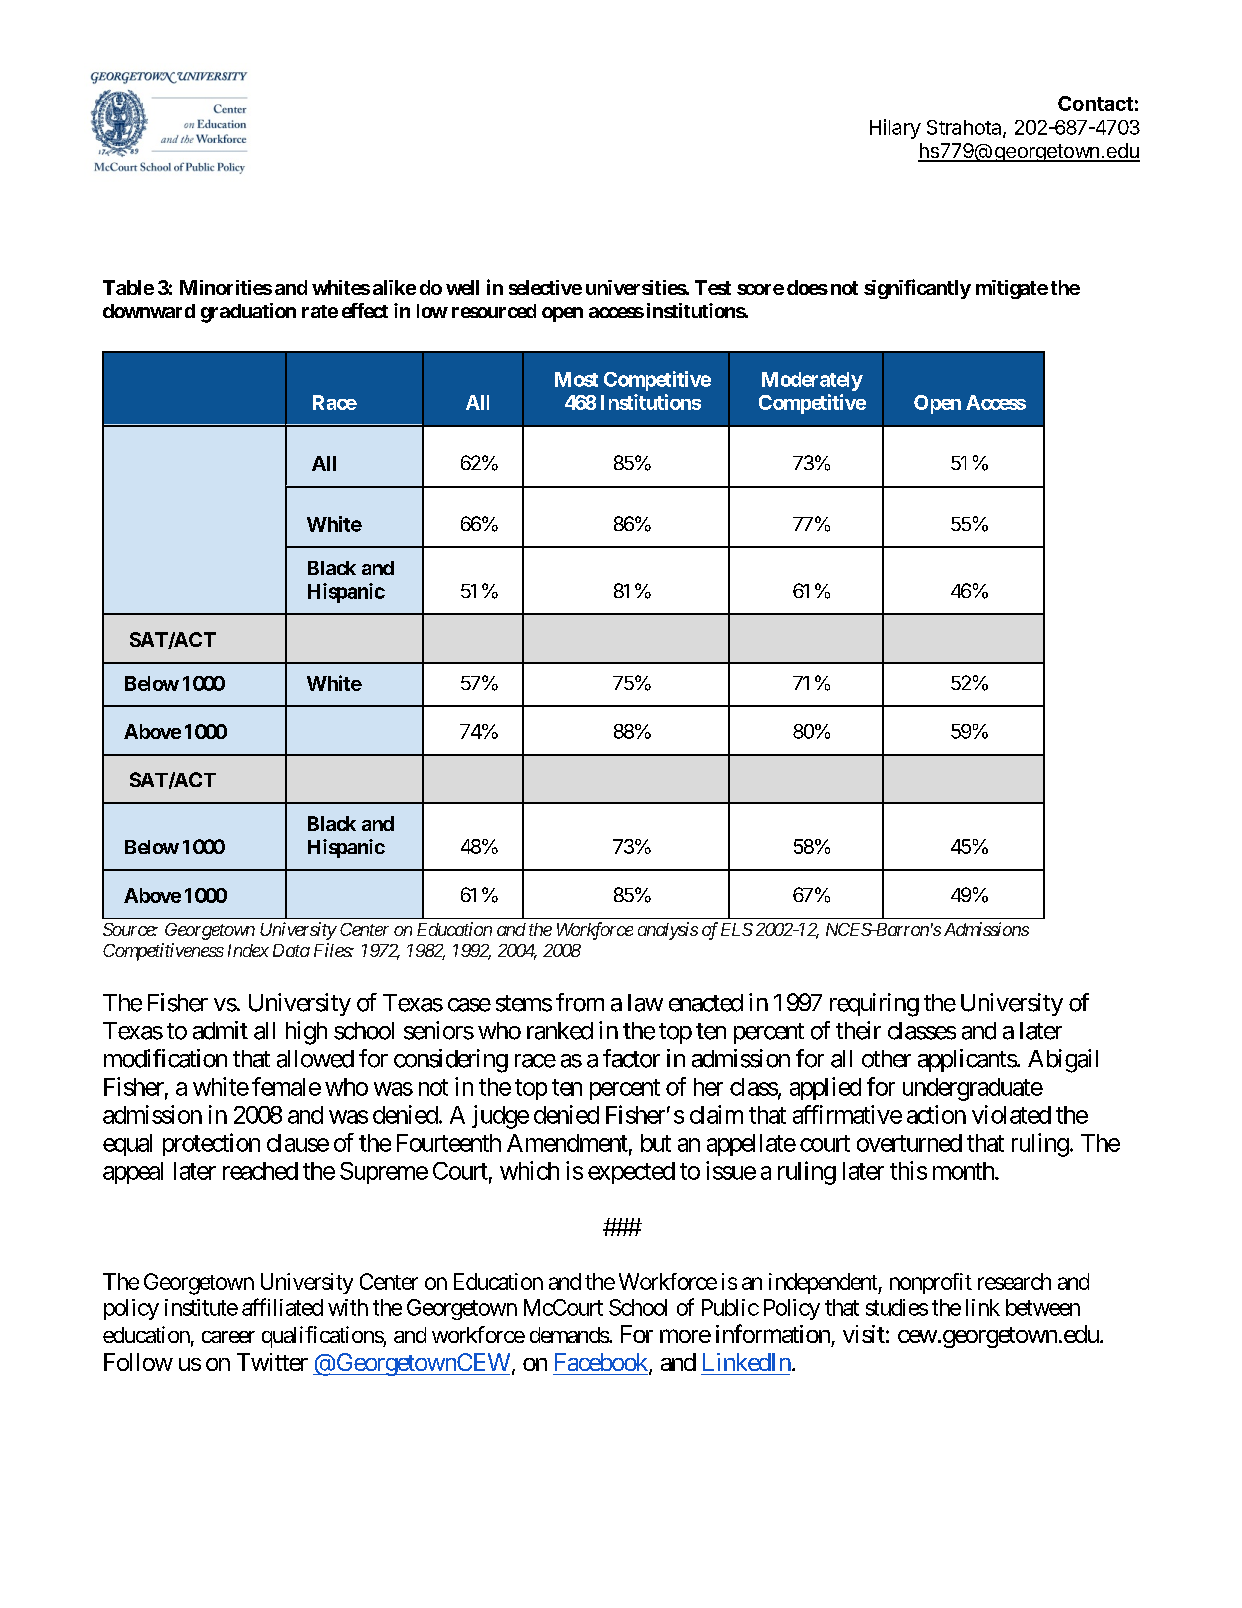 This page has height=1608, width=1242. Describe the element at coordinates (248, 313) in the page. I see `graduation` at that location.
